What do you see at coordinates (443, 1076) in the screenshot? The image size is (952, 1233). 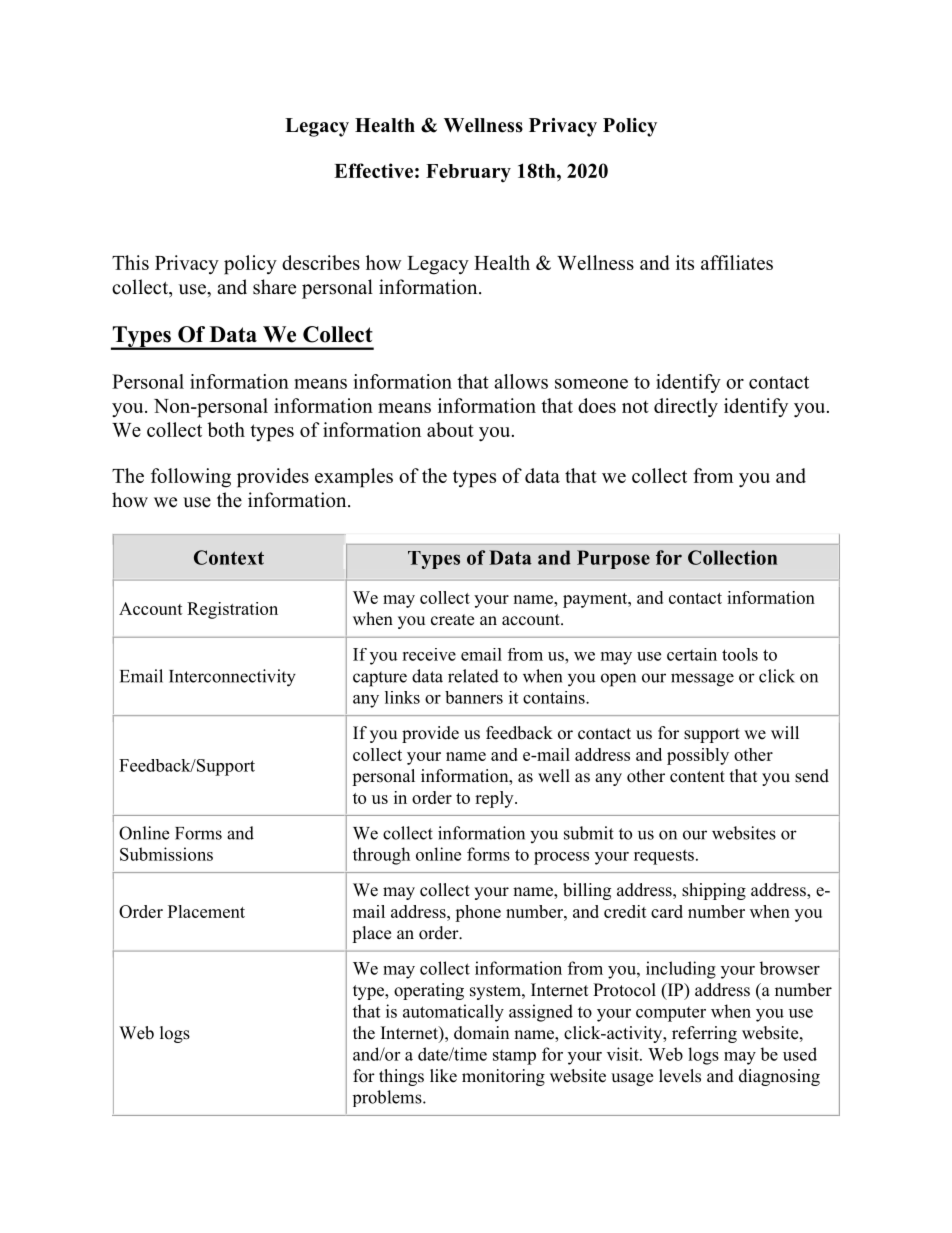 I see `like` at bounding box center [443, 1076].
